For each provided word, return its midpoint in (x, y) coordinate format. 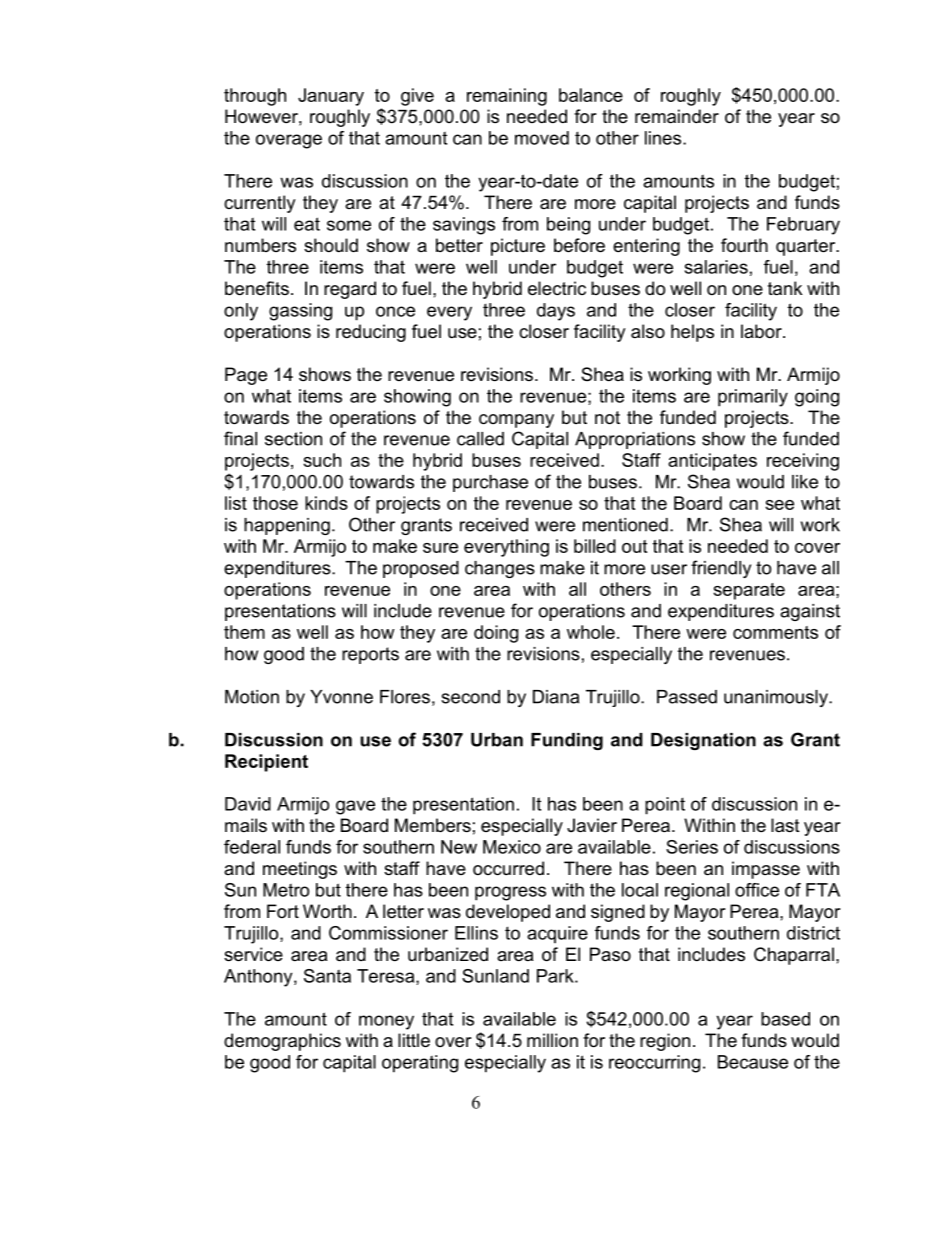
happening (287, 526)
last (785, 825)
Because (753, 1062)
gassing (300, 312)
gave (355, 807)
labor (762, 331)
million (552, 1040)
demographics (282, 1042)
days (556, 312)
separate (749, 591)
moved (542, 138)
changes (500, 569)
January (331, 97)
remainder (677, 116)
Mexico (512, 847)
